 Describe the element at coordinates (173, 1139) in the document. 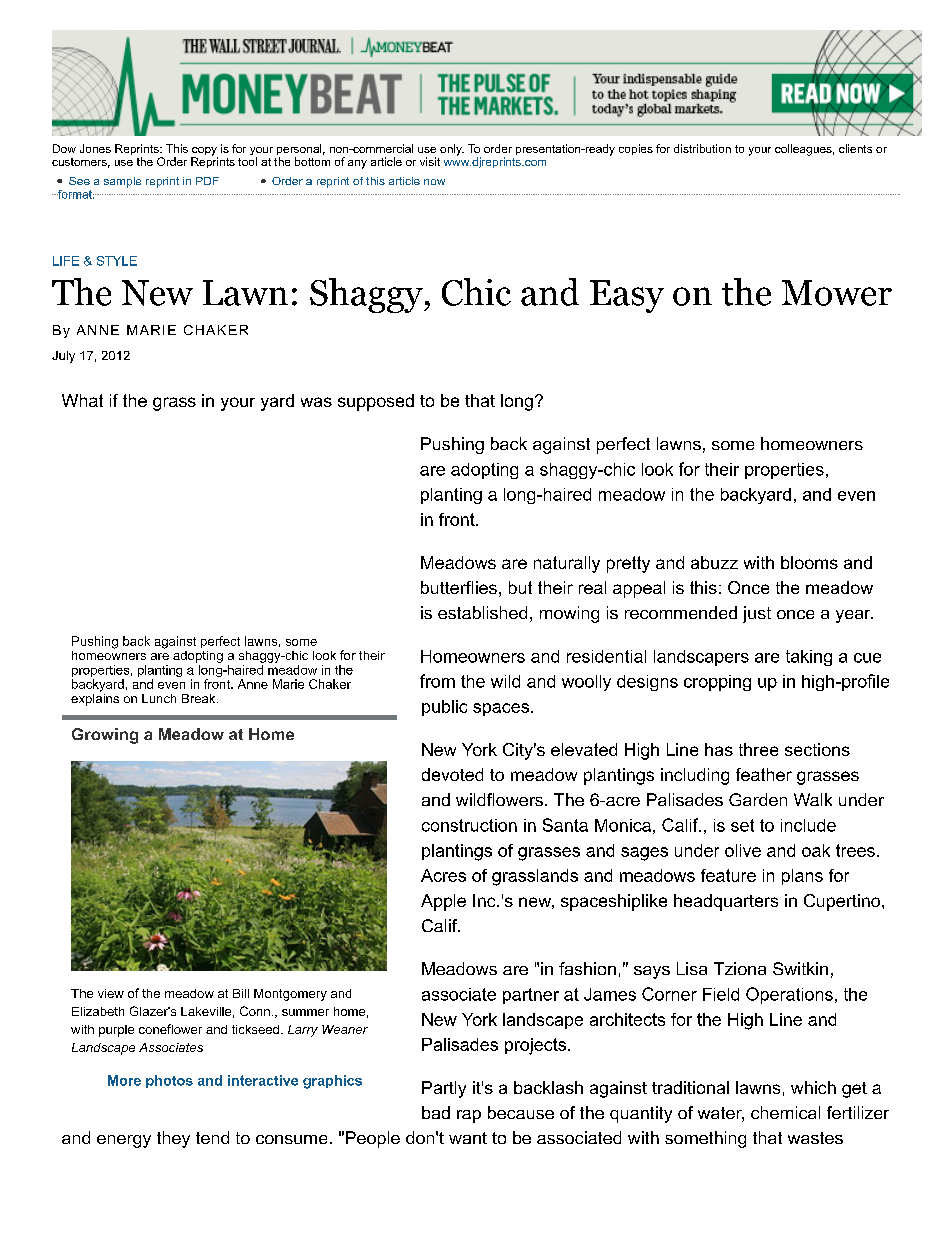

I see `they` at that location.
